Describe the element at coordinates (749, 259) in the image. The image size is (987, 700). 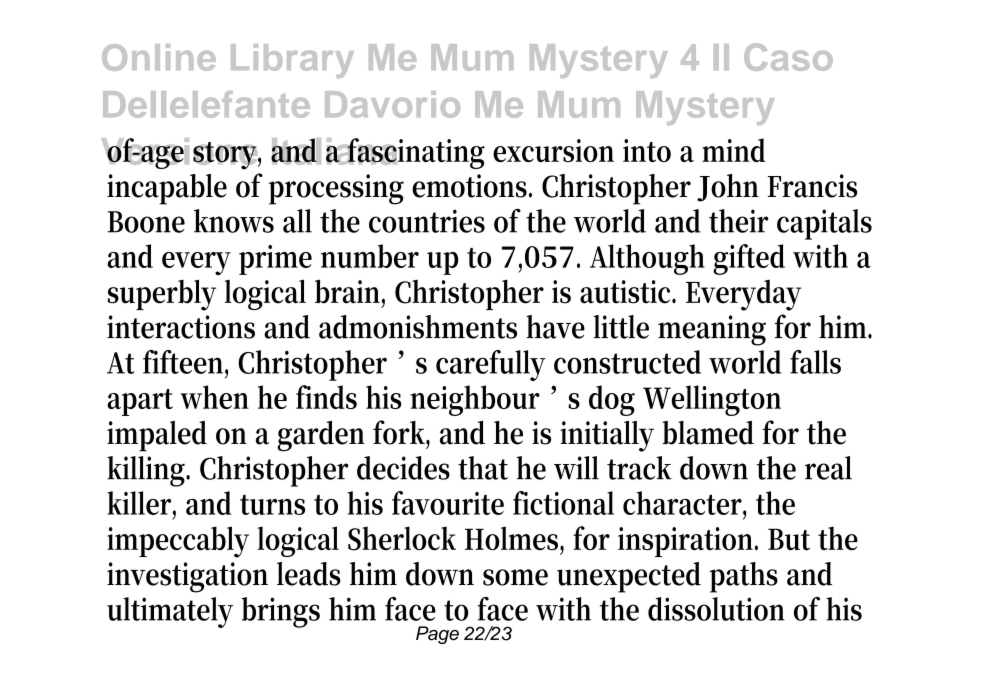
I see `gifted` at that location.
